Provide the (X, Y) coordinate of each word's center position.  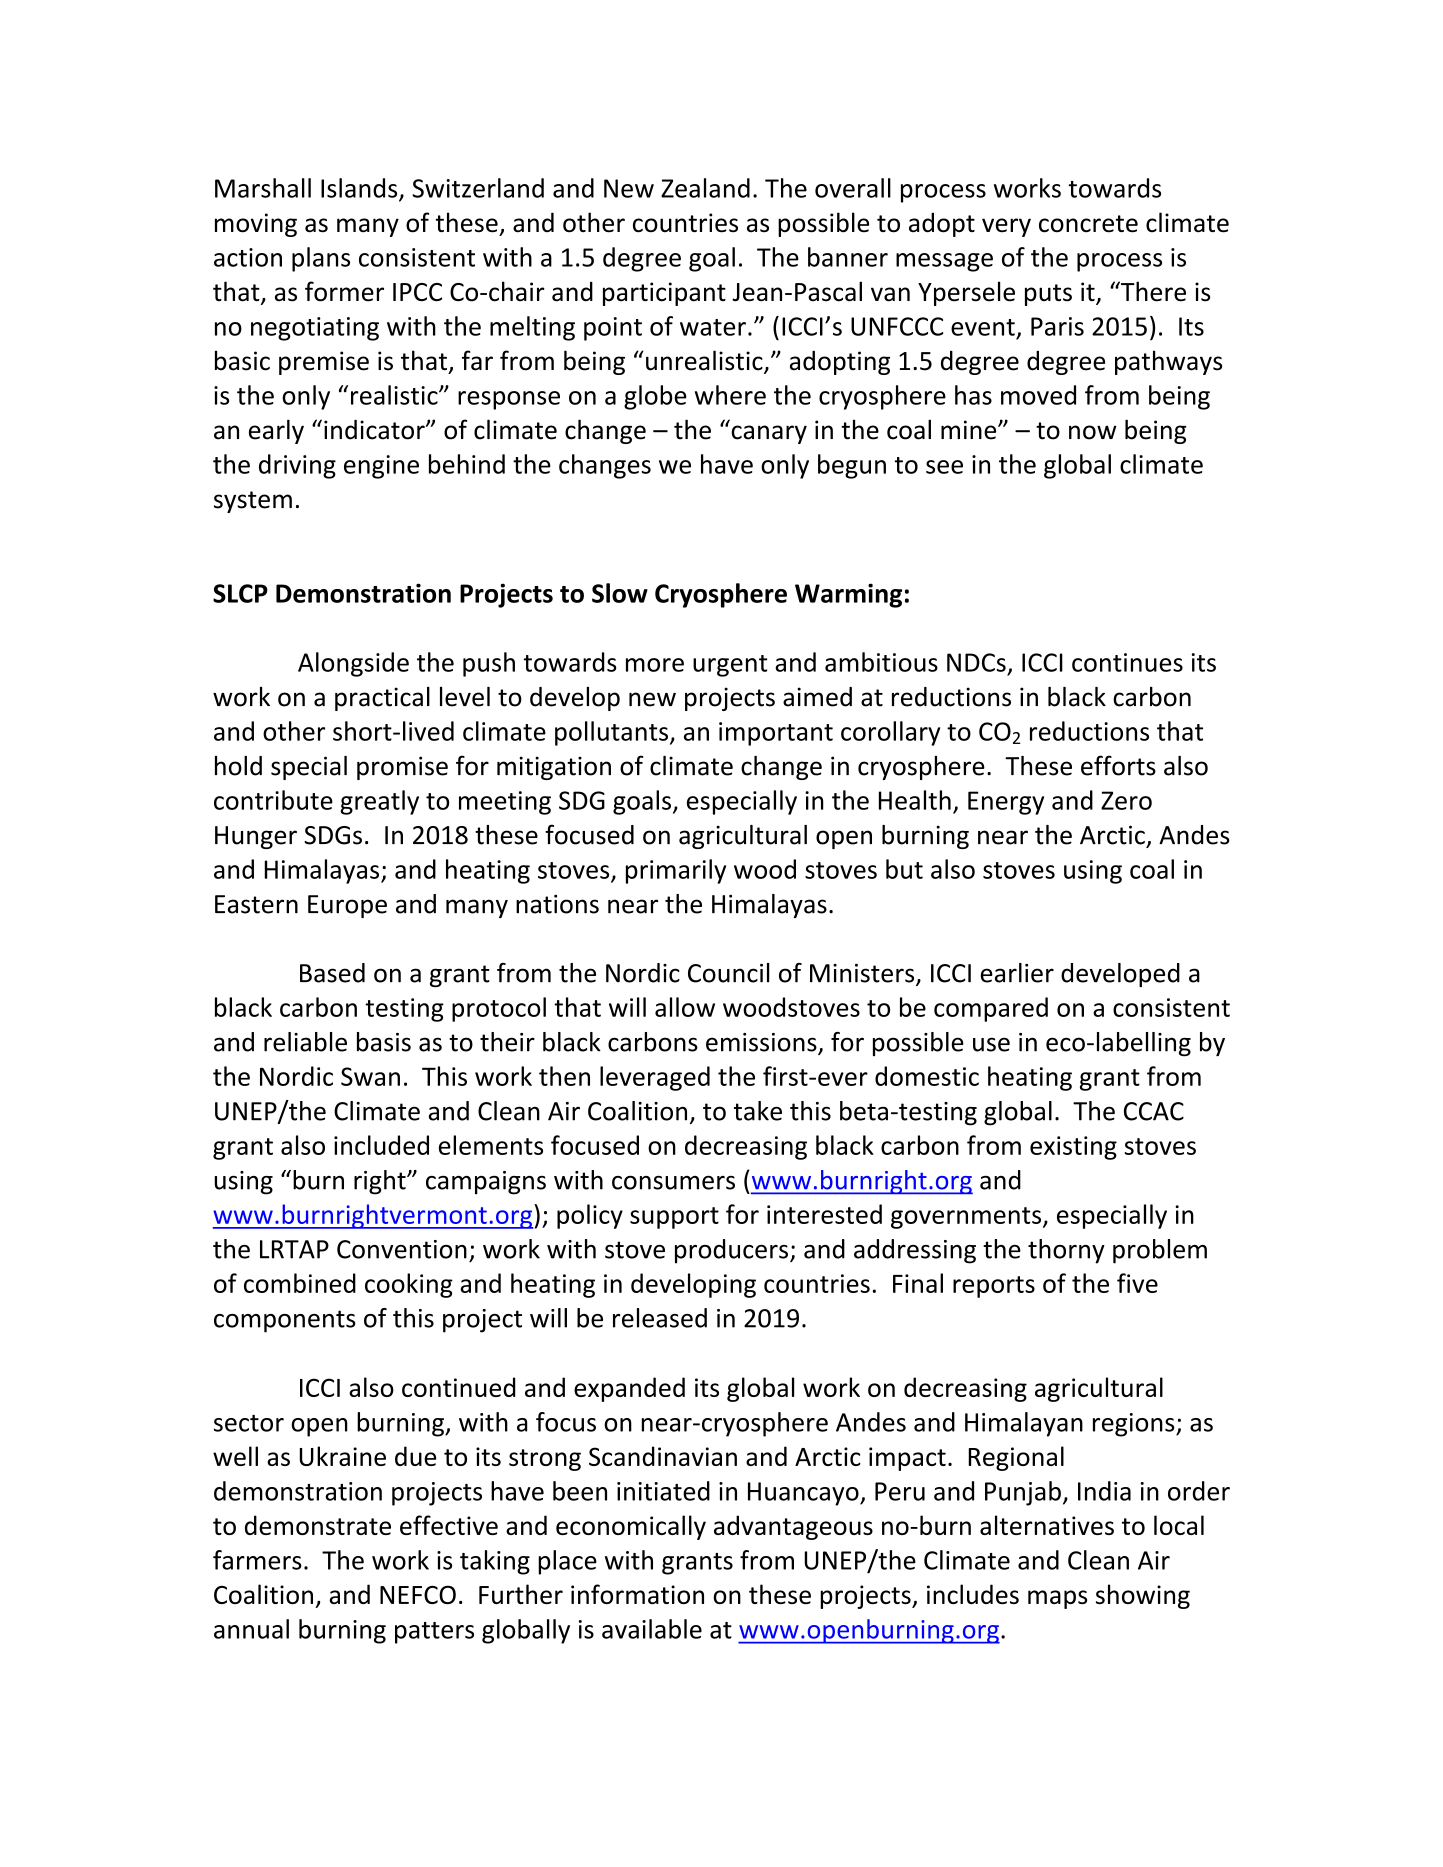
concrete (1088, 224)
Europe (347, 906)
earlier (1017, 973)
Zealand (705, 188)
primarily (676, 871)
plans (321, 259)
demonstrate (318, 1525)
